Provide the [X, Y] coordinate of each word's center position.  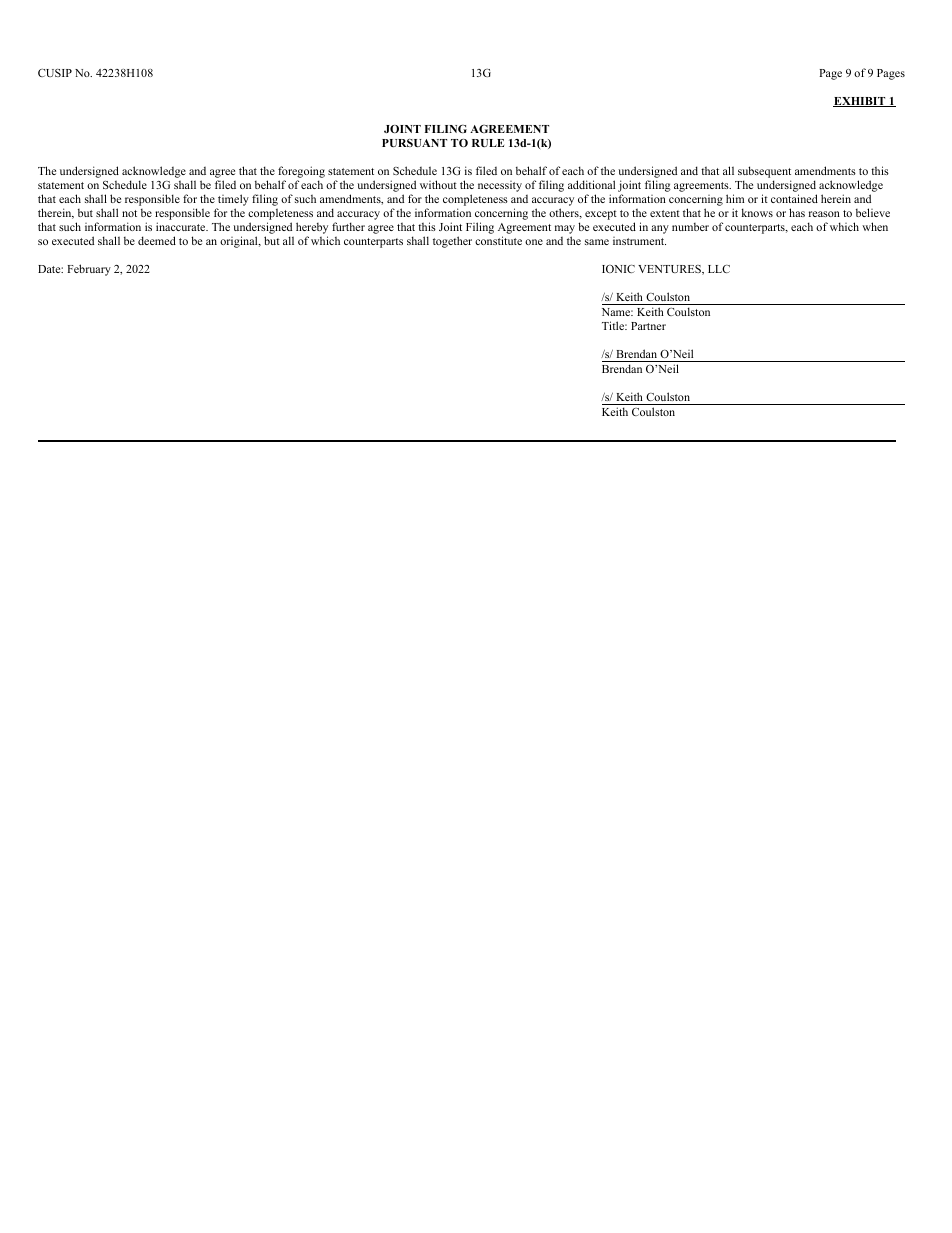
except [601, 215]
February [89, 270]
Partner [648, 326]
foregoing [301, 172]
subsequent [764, 172]
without [438, 184]
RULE [488, 143]
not [129, 213]
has [797, 212]
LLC [719, 269]
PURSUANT [414, 143]
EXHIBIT [860, 102]
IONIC [618, 269]
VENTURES [670, 270]
